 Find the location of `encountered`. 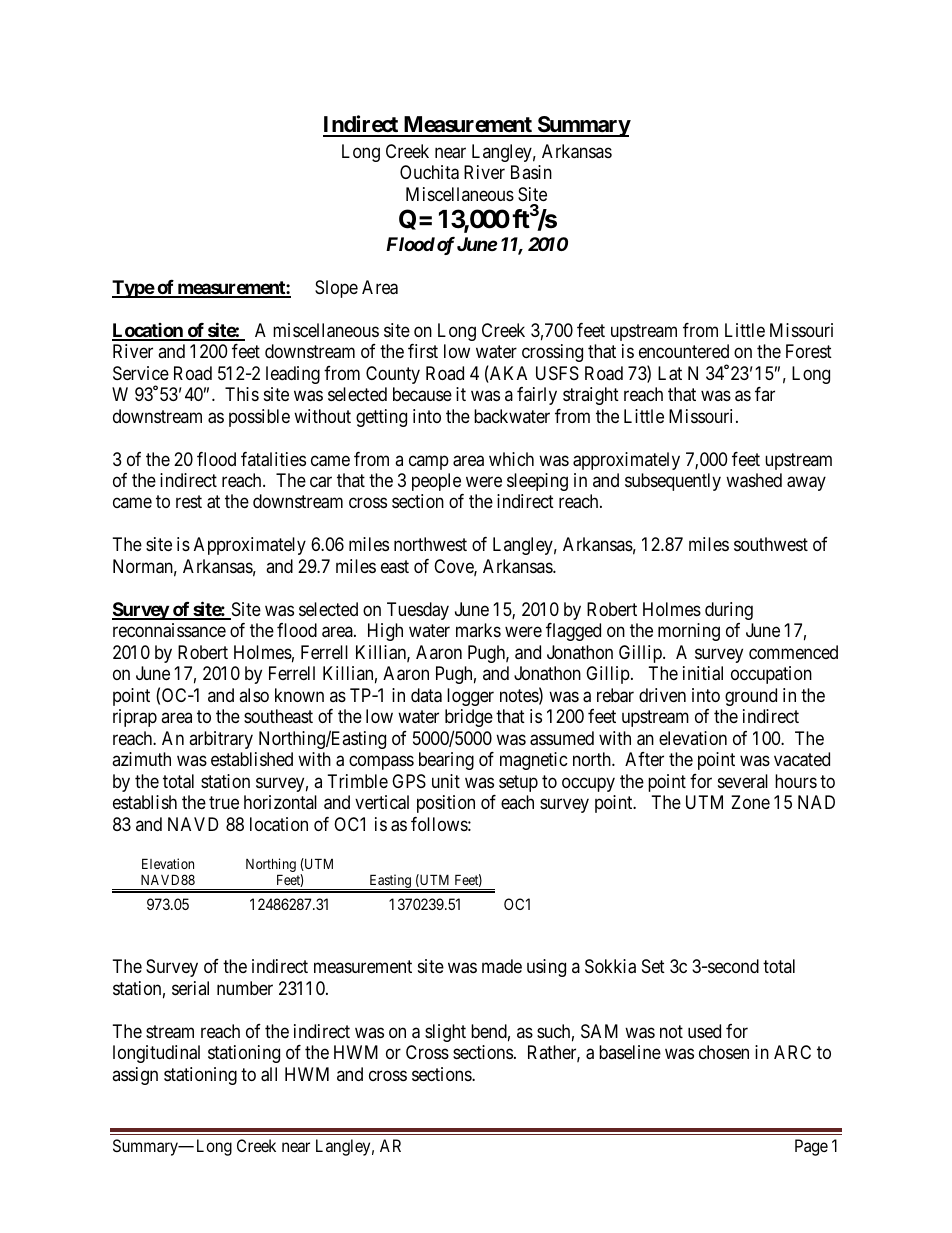

encountered is located at coordinates (684, 351).
